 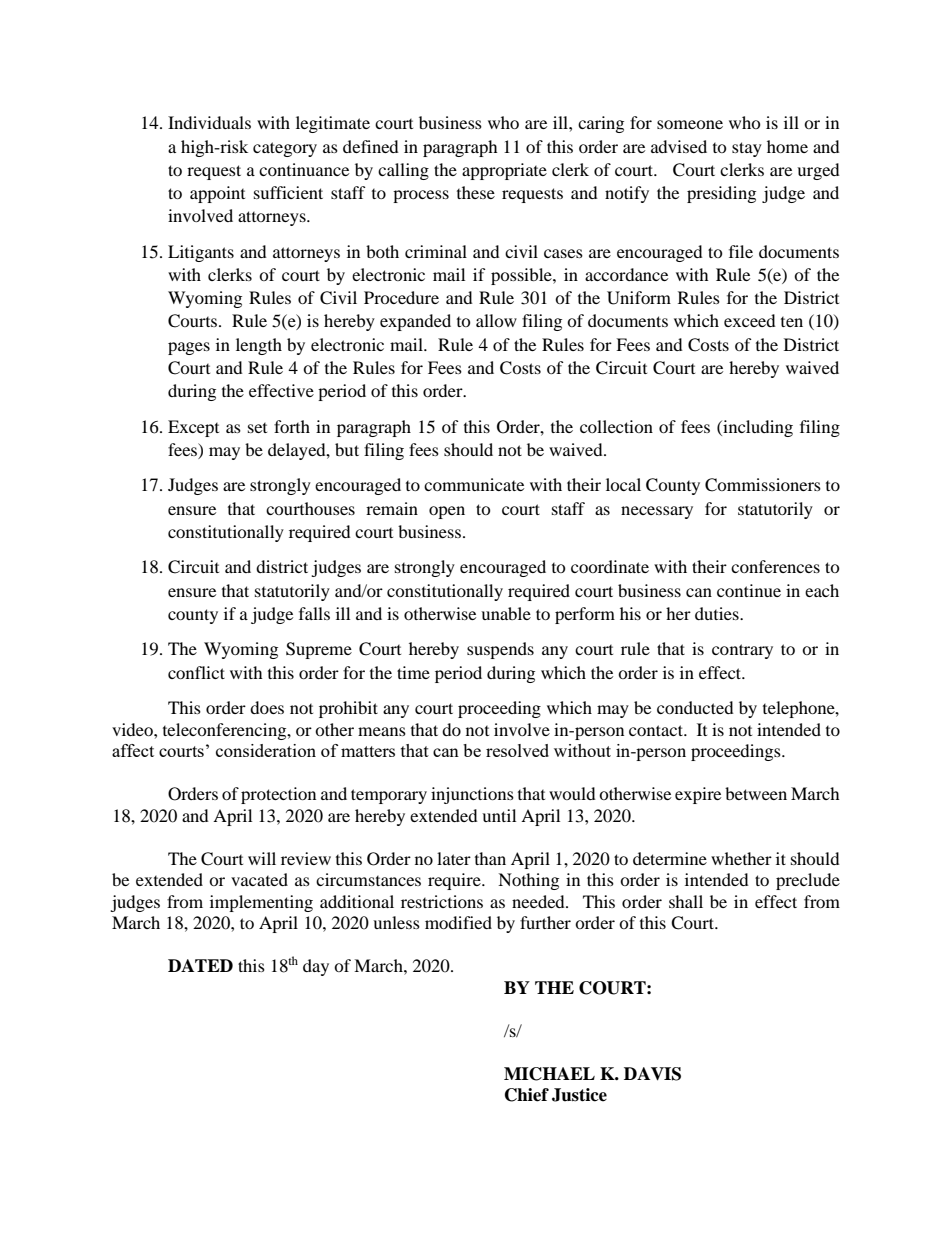 What do you see at coordinates (209, 122) in the page?
I see `Individuals` at bounding box center [209, 122].
